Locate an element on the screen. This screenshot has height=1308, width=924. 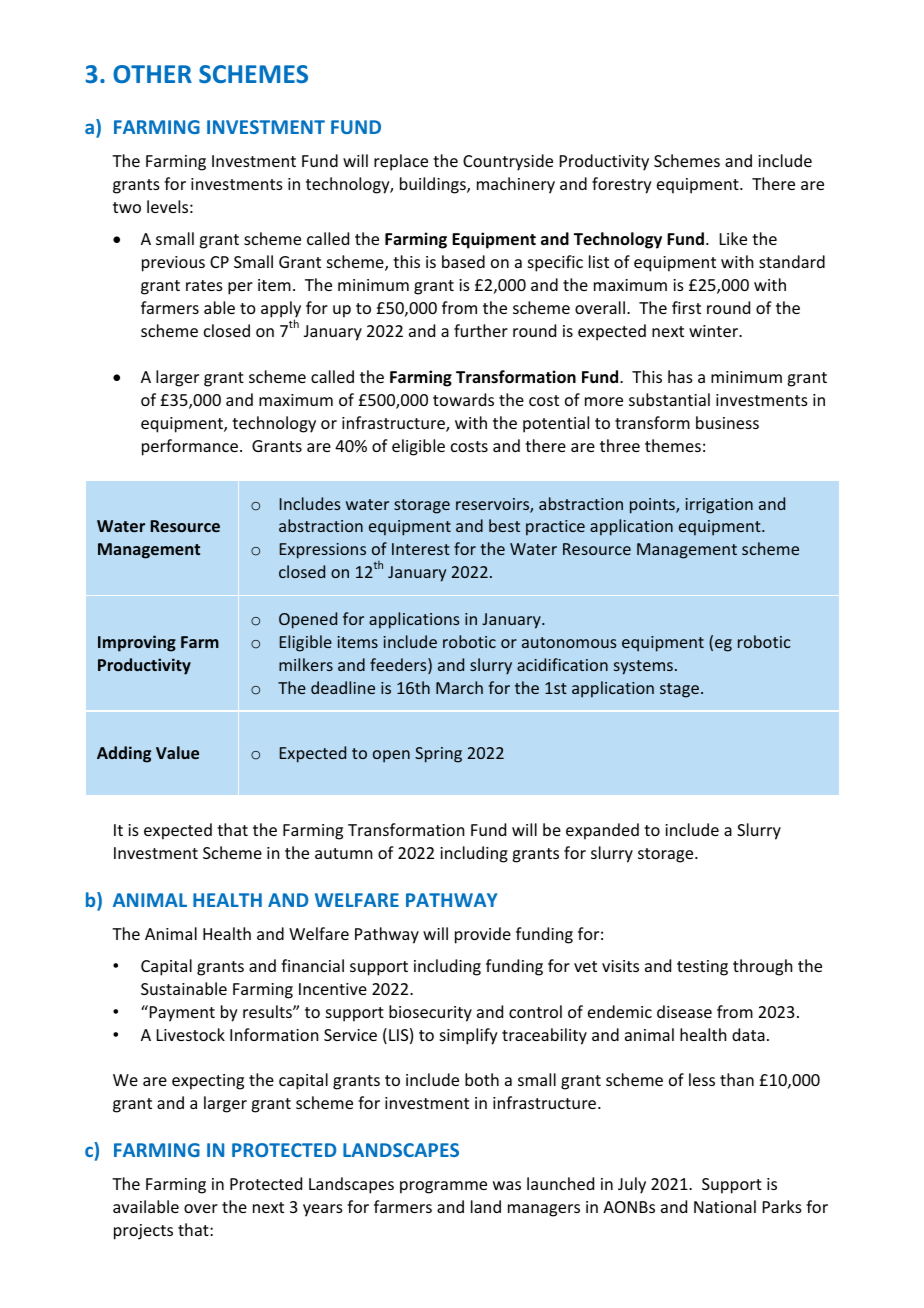
provide is located at coordinates (483, 935).
